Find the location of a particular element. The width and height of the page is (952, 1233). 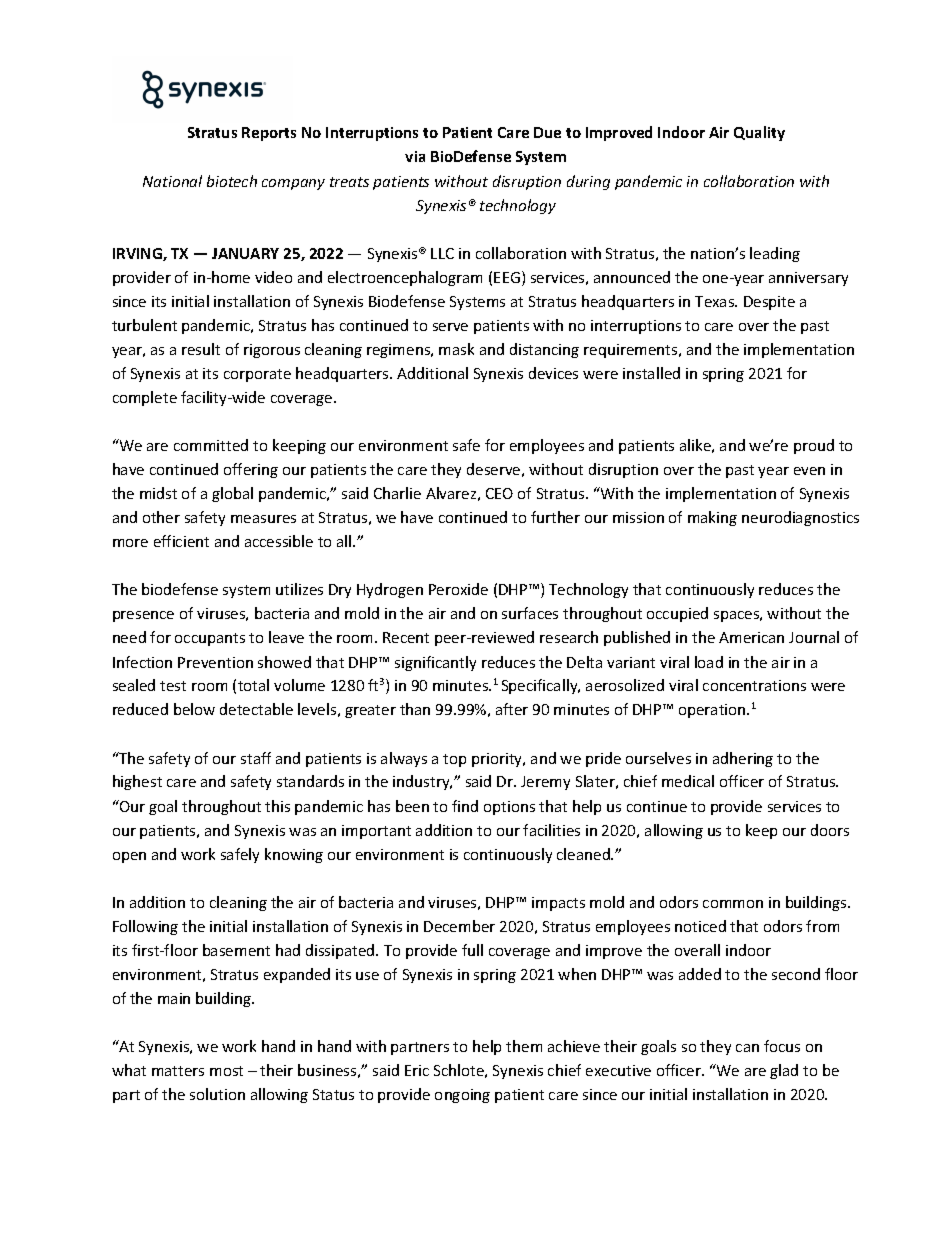

doors is located at coordinates (830, 830).
